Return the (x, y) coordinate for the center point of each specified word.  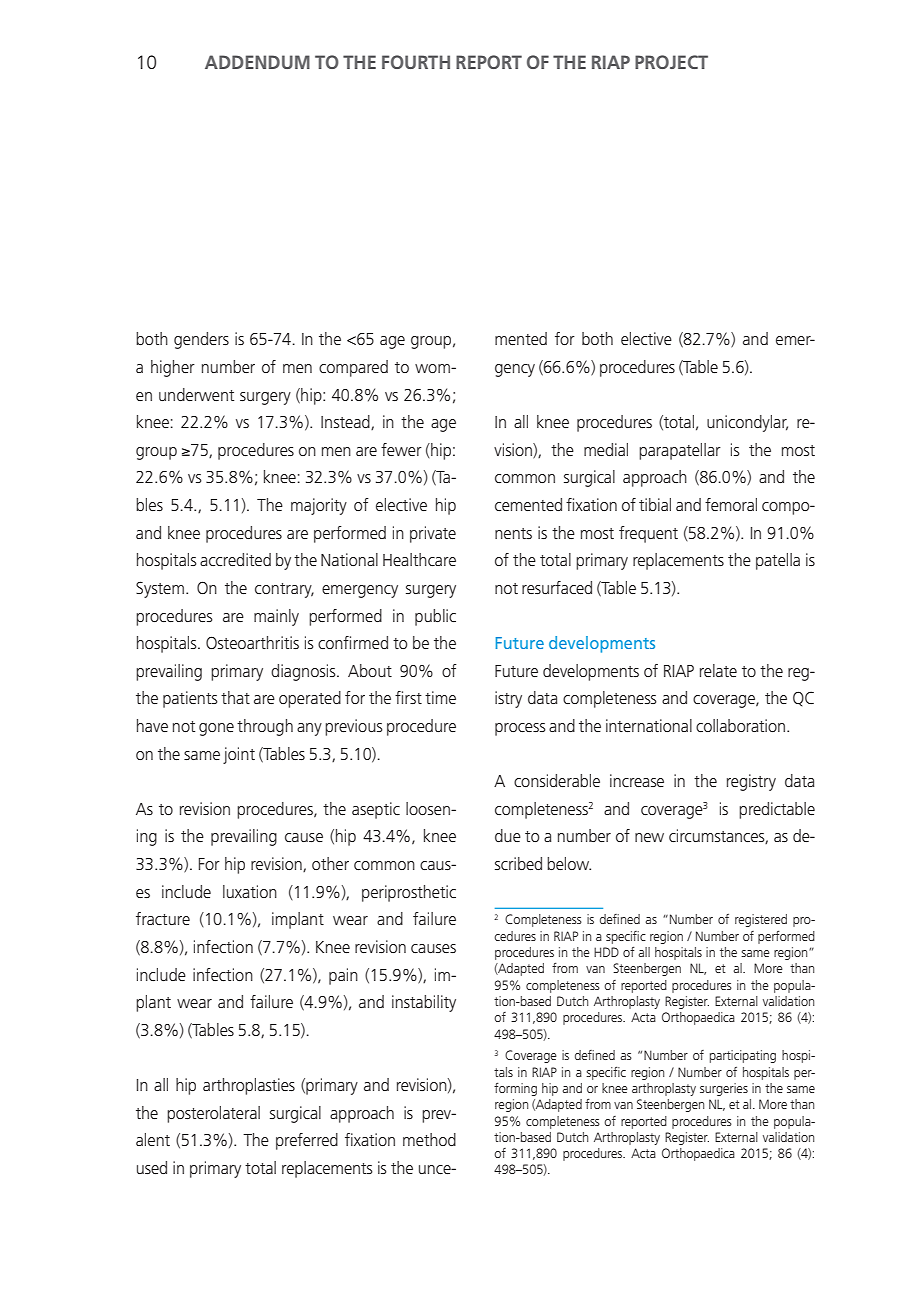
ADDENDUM (257, 62)
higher (173, 368)
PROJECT (671, 62)
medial (606, 449)
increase (637, 780)
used (152, 1167)
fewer (401, 449)
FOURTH (416, 62)
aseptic (376, 810)
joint (239, 755)
